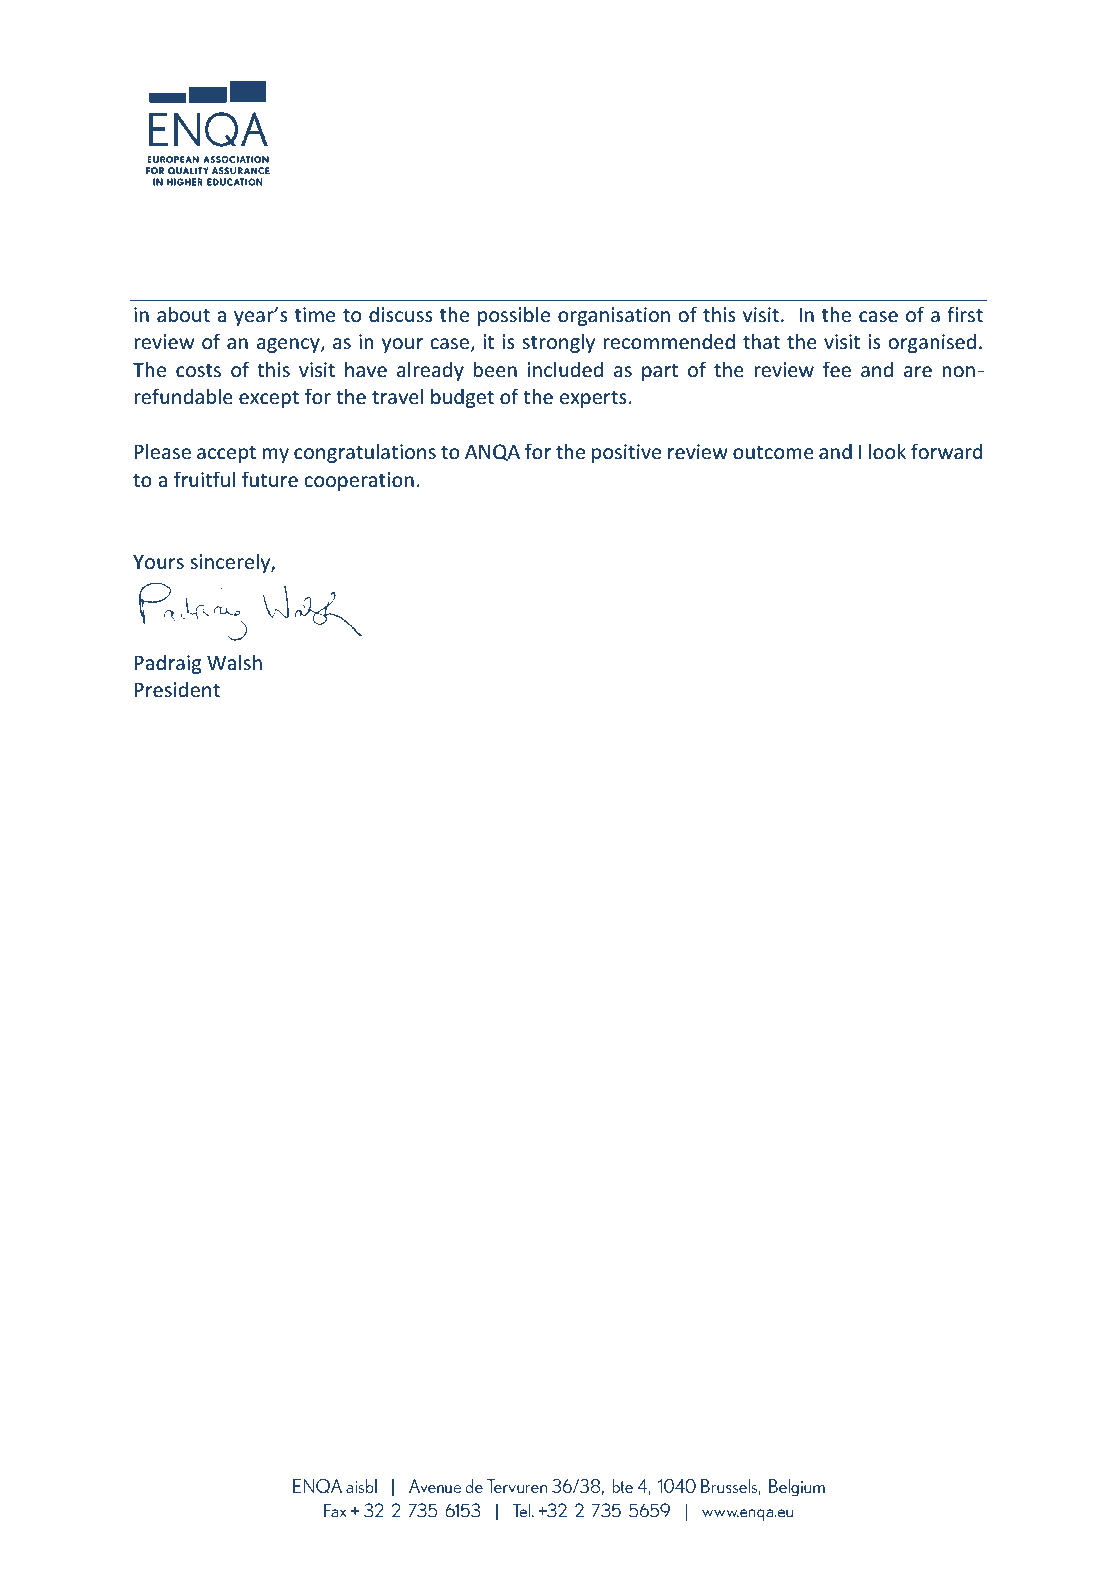 This image has height=1580, width=1117. Describe the element at coordinates (773, 453) in the image. I see `outcome` at that location.
